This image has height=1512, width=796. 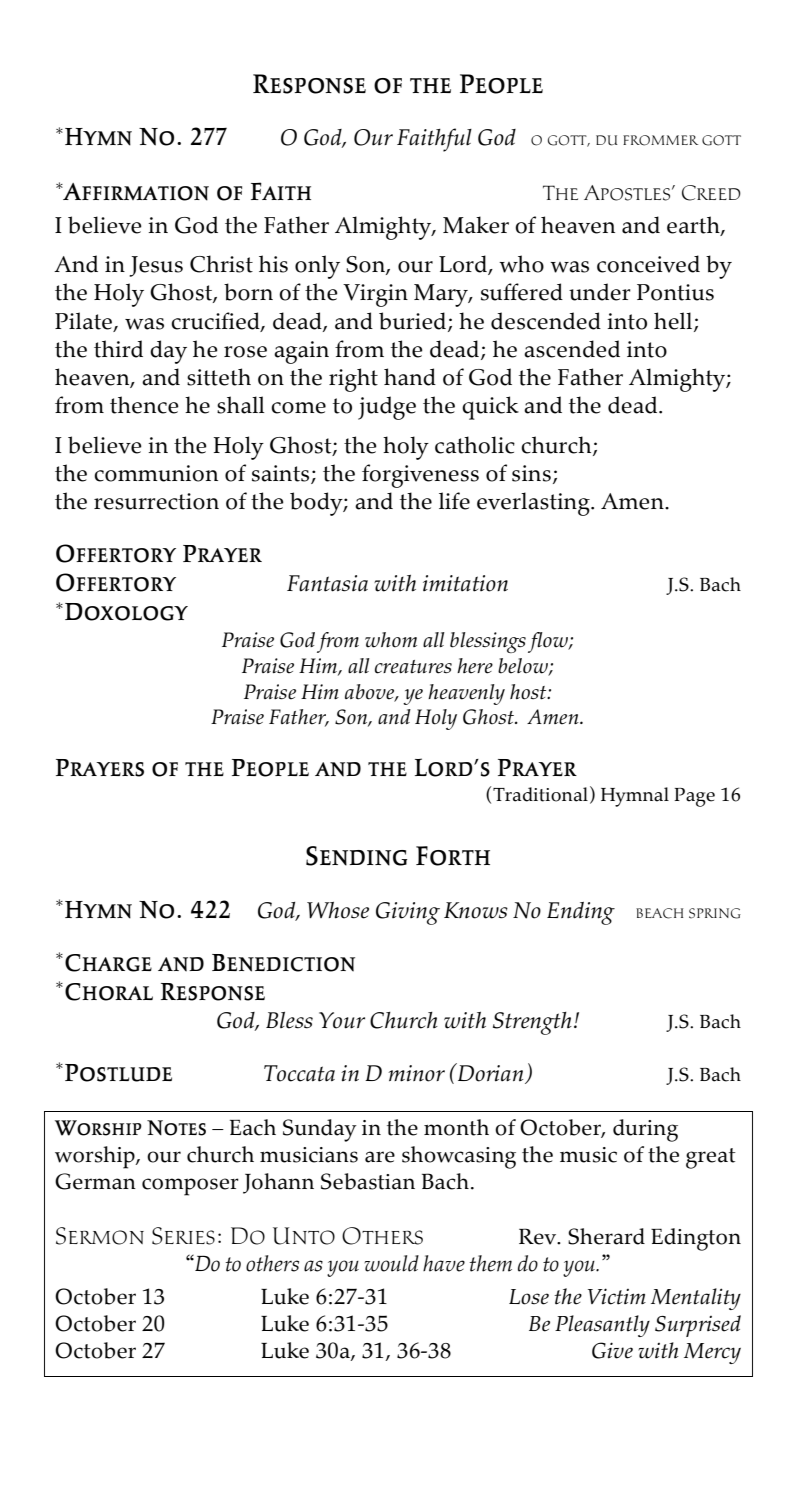 What do you see at coordinates (628, 193) in the image?
I see `Apostles` at bounding box center [628, 193].
